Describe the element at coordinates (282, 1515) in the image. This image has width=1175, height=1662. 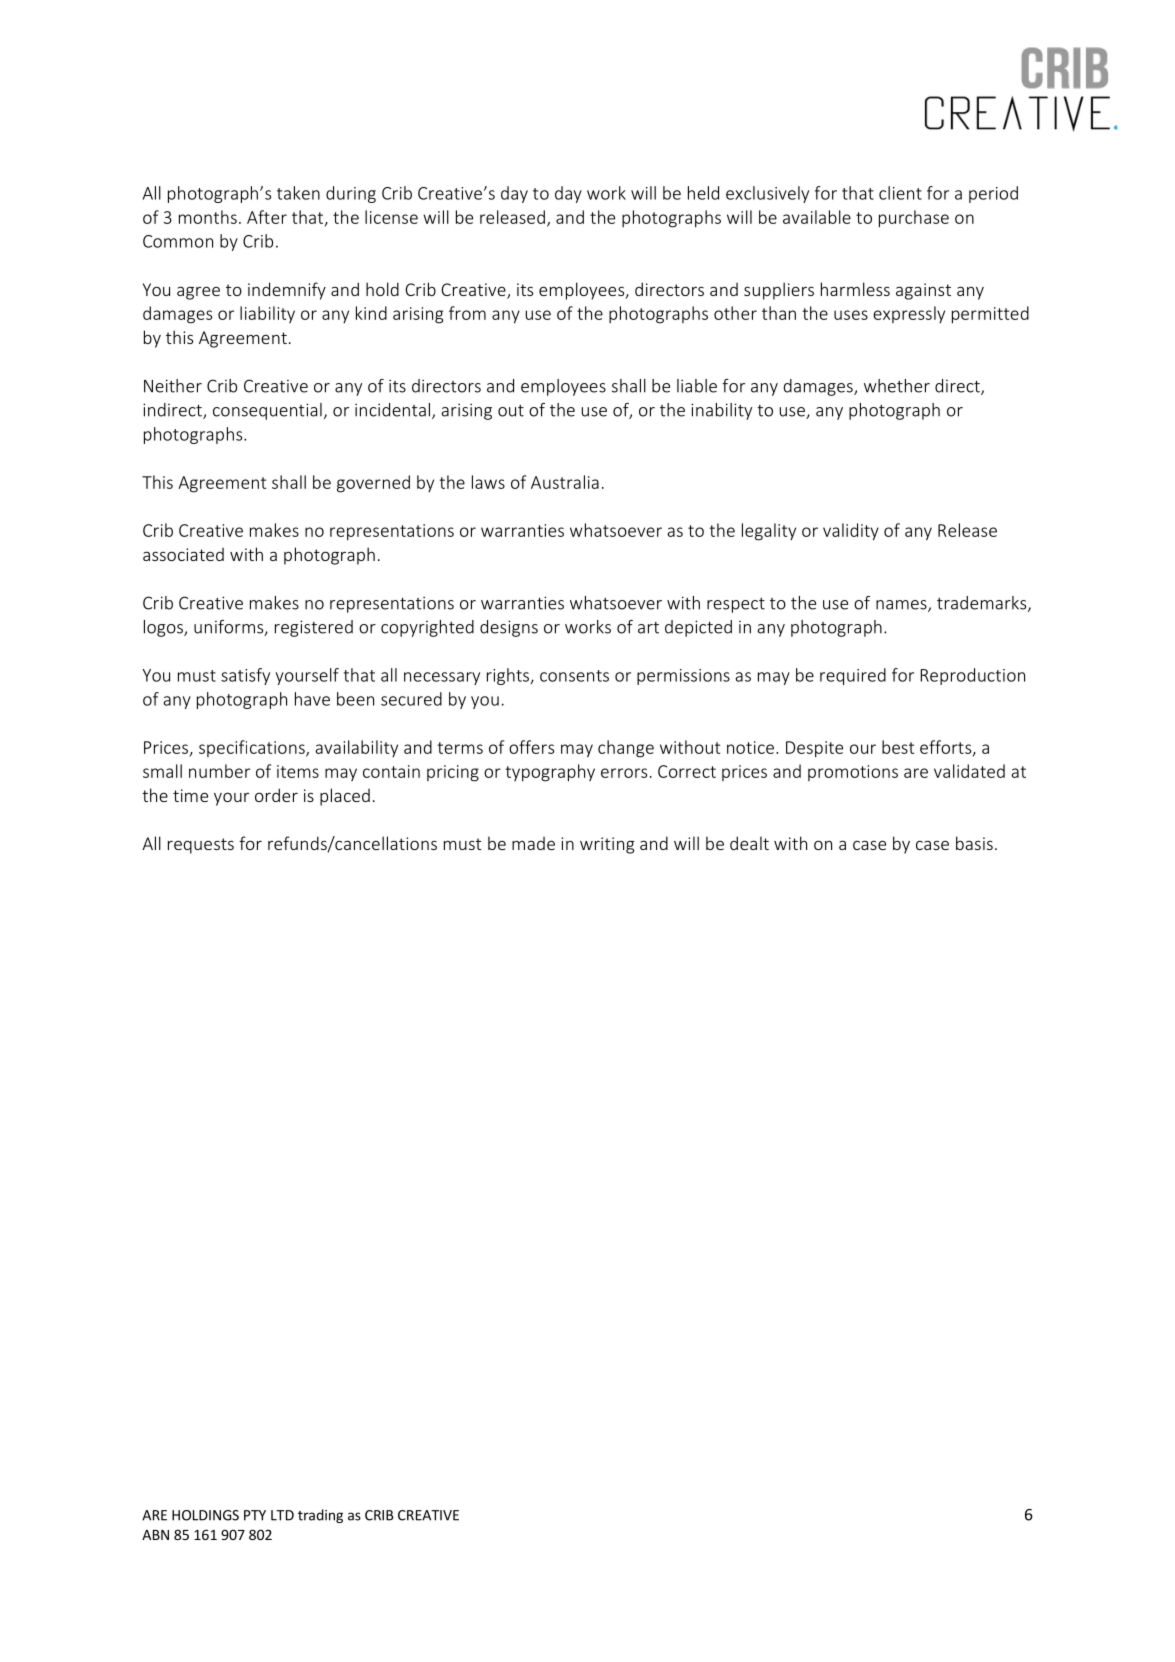
I see `LTD` at that location.
